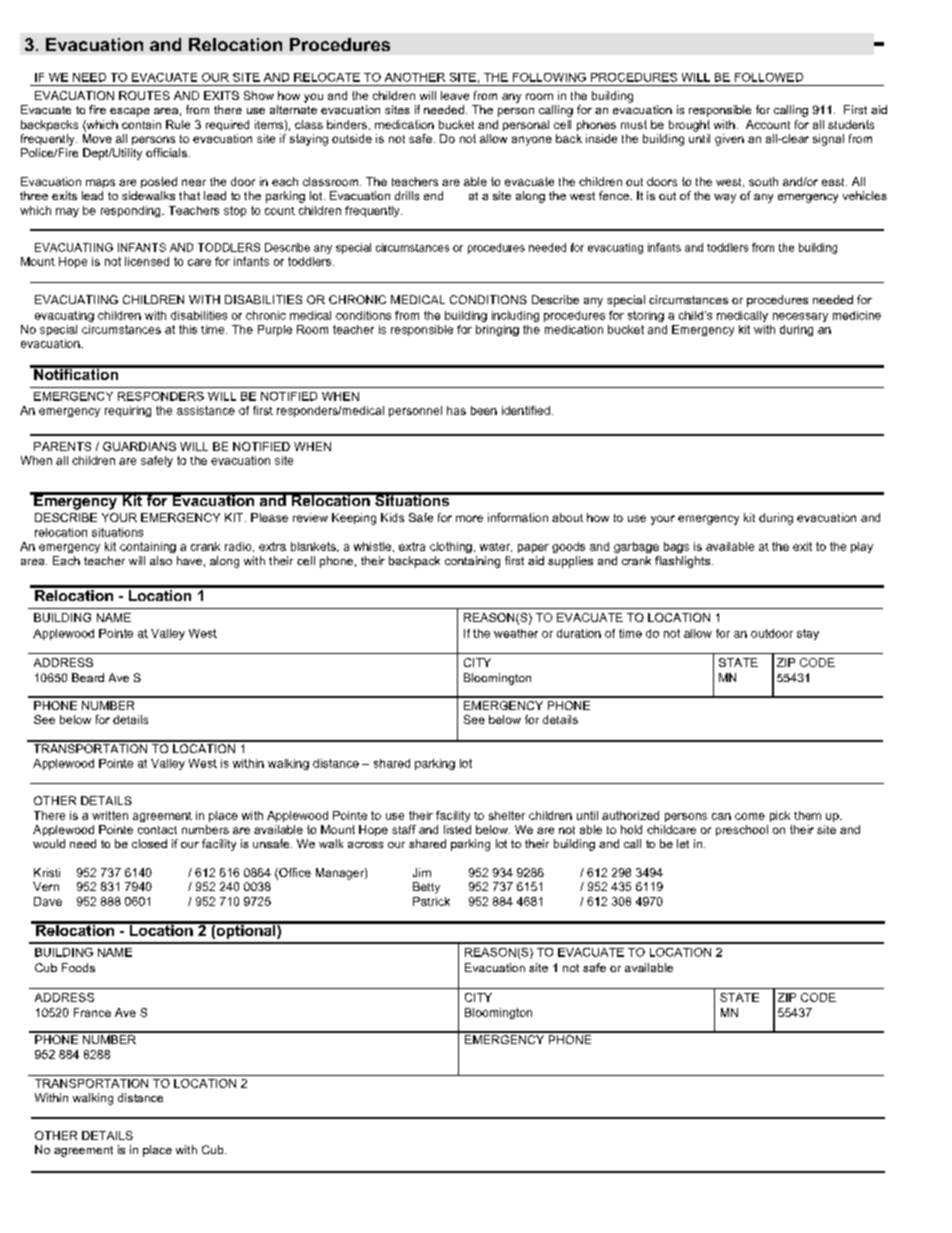 The height and width of the page is (1233, 952). What do you see at coordinates (455, 95) in the page?
I see `leave` at bounding box center [455, 95].
